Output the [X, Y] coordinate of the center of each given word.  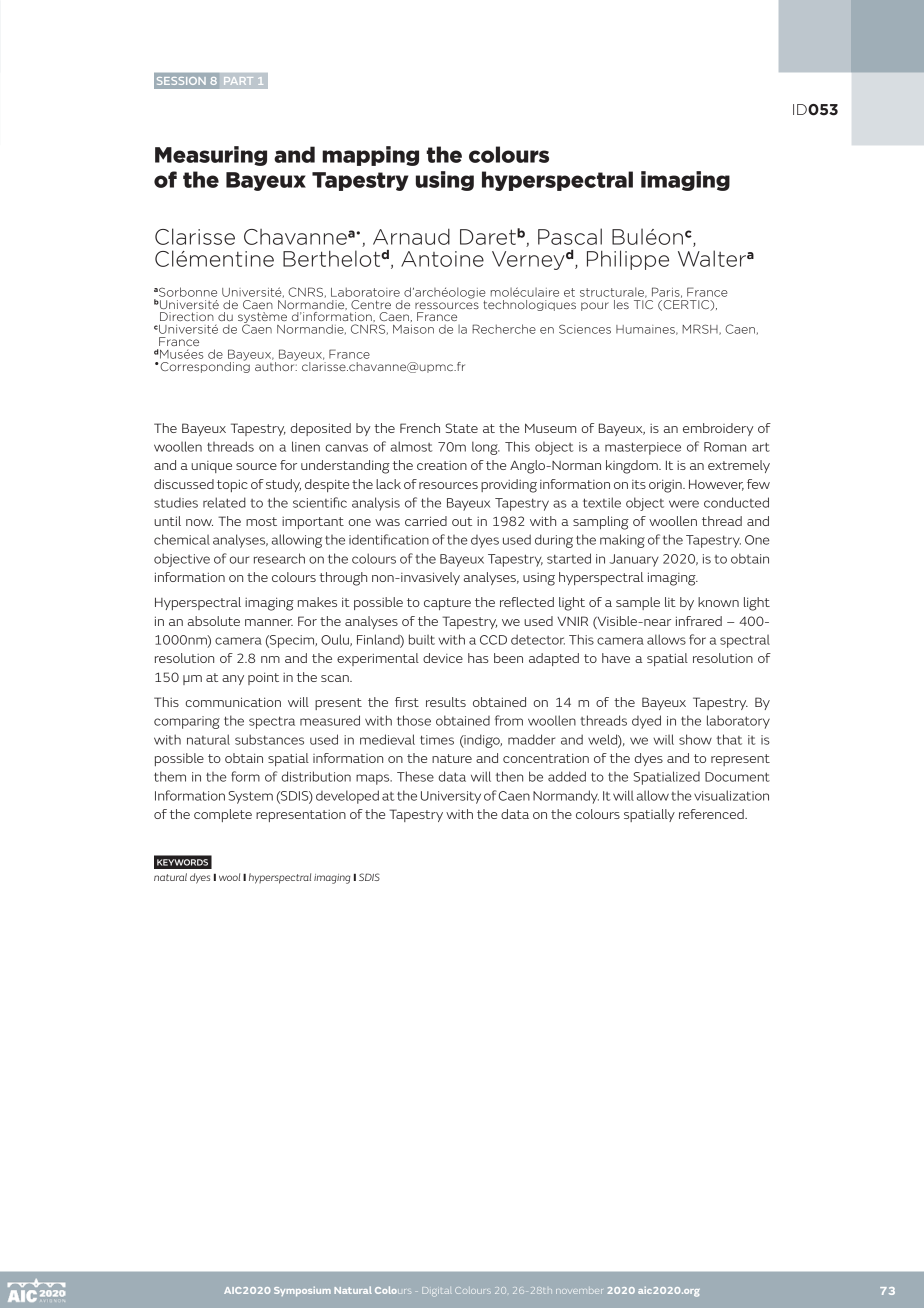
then [509, 776]
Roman [725, 447]
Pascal [570, 236]
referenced [712, 814]
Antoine [442, 259]
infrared [699, 621]
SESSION [181, 81]
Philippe [628, 260]
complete [223, 815]
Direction [187, 316]
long [486, 448]
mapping [370, 156]
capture [447, 604]
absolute [214, 621]
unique [211, 467]
